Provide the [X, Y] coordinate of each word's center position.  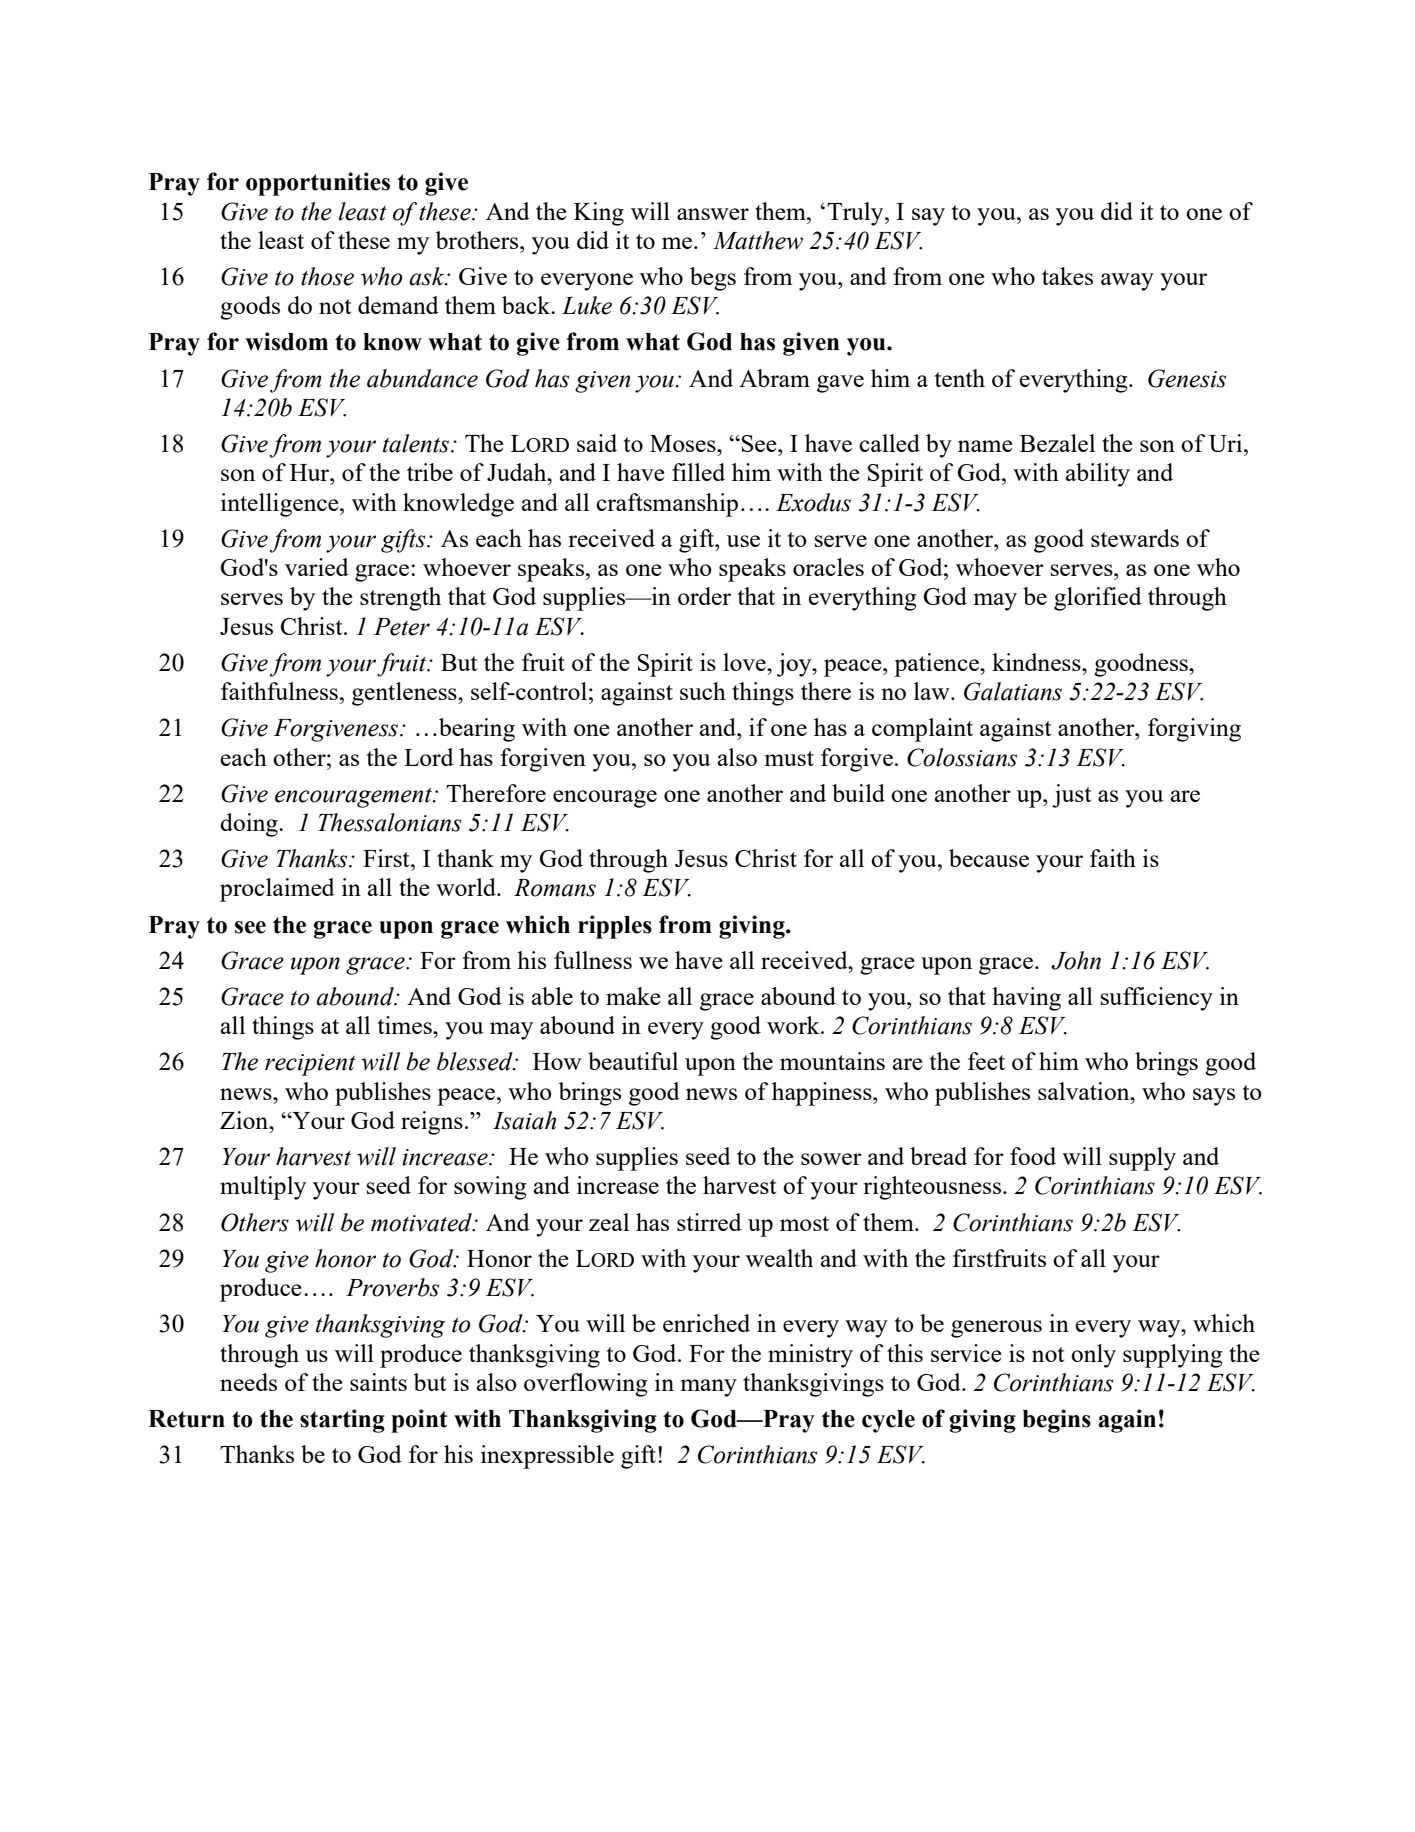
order [704, 596]
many [709, 1388]
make [633, 996]
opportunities [318, 184]
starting [342, 1421]
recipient [310, 1065]
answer [713, 214]
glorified [1098, 599]
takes [1067, 276]
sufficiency [1156, 999]
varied [317, 567]
